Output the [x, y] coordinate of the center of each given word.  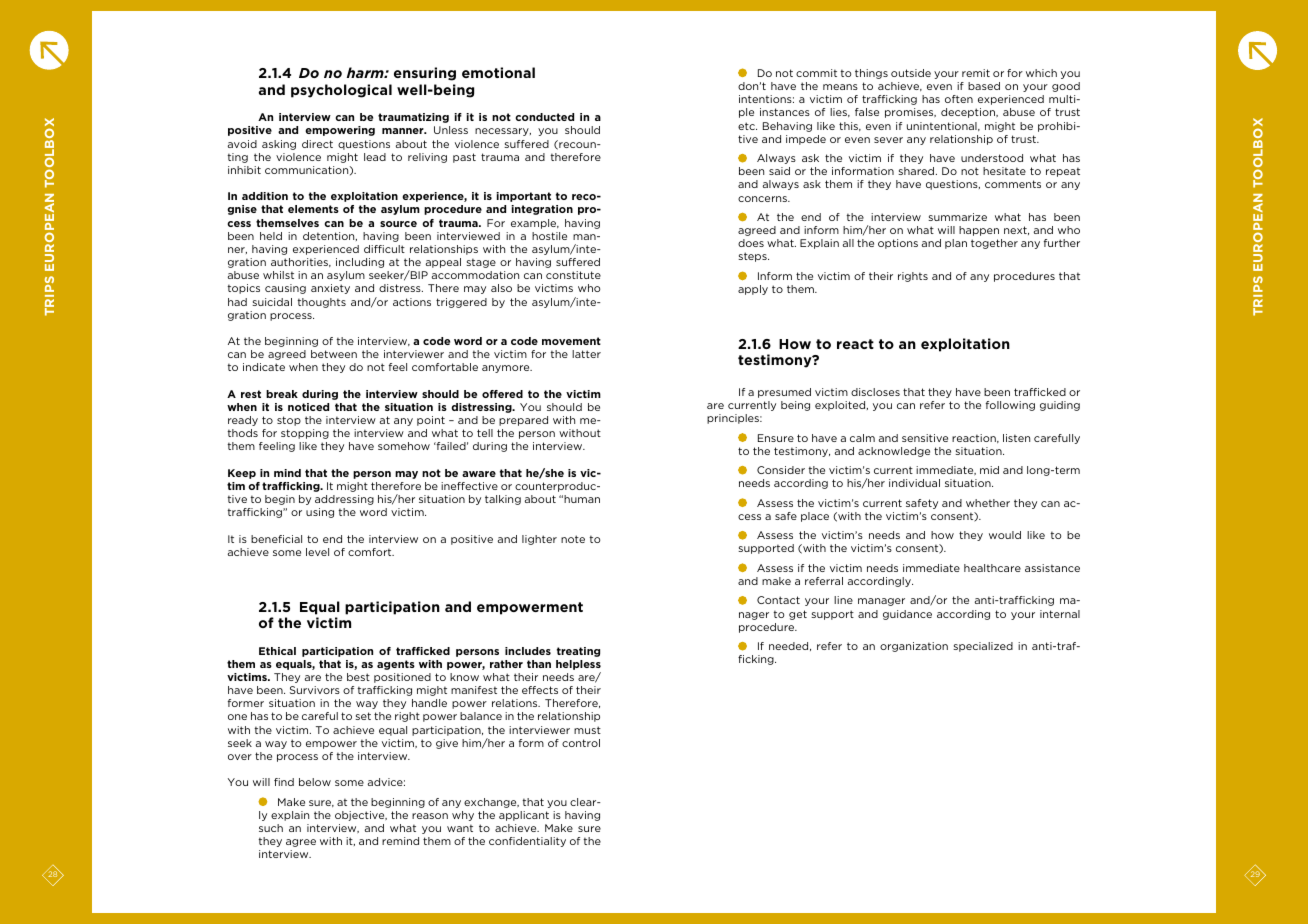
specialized [983, 647]
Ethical [277, 651]
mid [989, 470]
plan [956, 244]
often [959, 99]
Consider [781, 470]
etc [747, 126]
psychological [341, 91]
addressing [344, 500]
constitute [573, 275]
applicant [524, 816]
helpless [578, 665]
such [271, 828]
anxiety [330, 289]
